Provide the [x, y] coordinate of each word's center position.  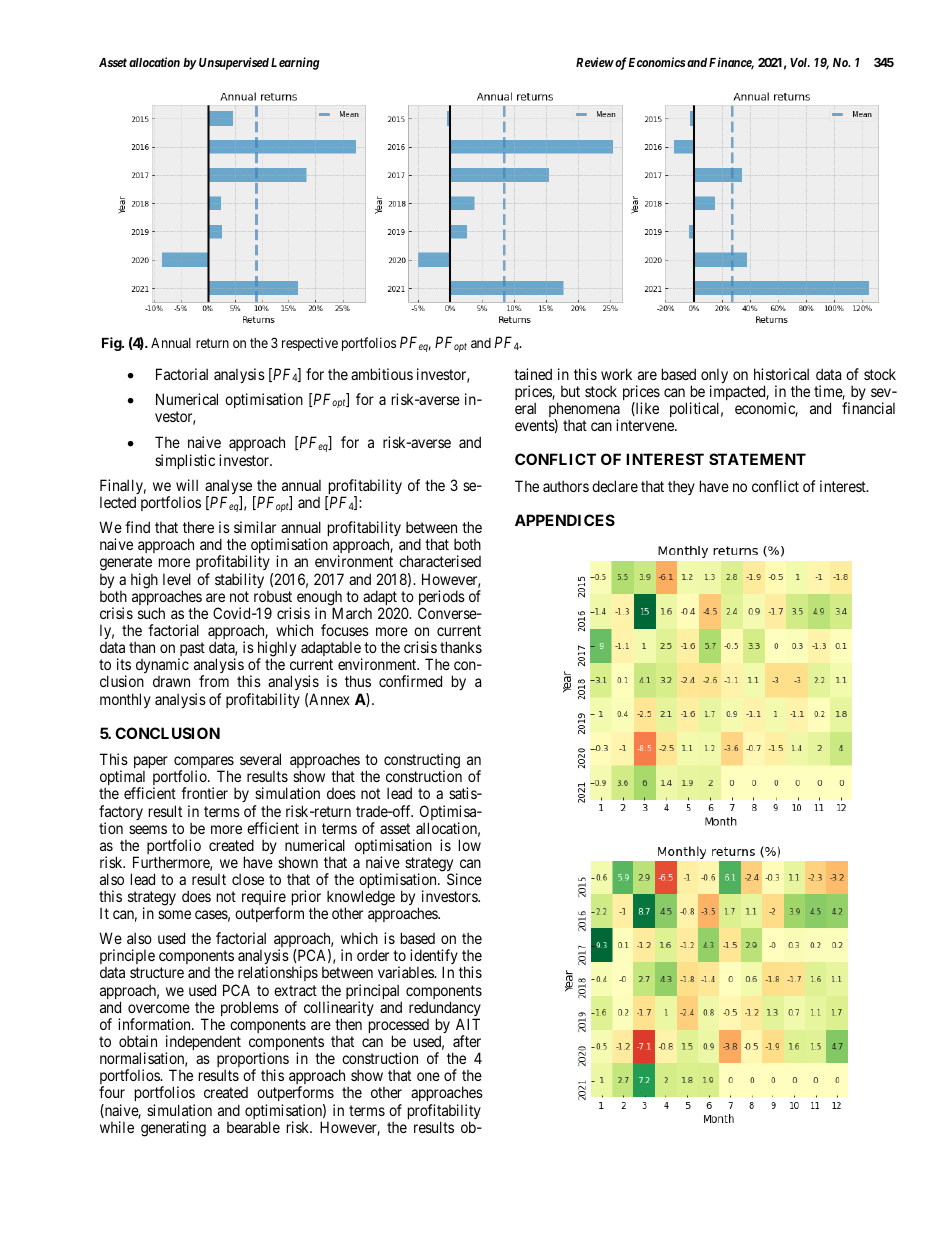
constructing [422, 762]
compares [204, 764]
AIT [468, 1024]
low [470, 845]
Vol [800, 62]
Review [595, 62]
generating [173, 1129]
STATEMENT [757, 459]
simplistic [185, 461]
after [467, 1041]
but [570, 391]
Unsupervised [234, 63]
